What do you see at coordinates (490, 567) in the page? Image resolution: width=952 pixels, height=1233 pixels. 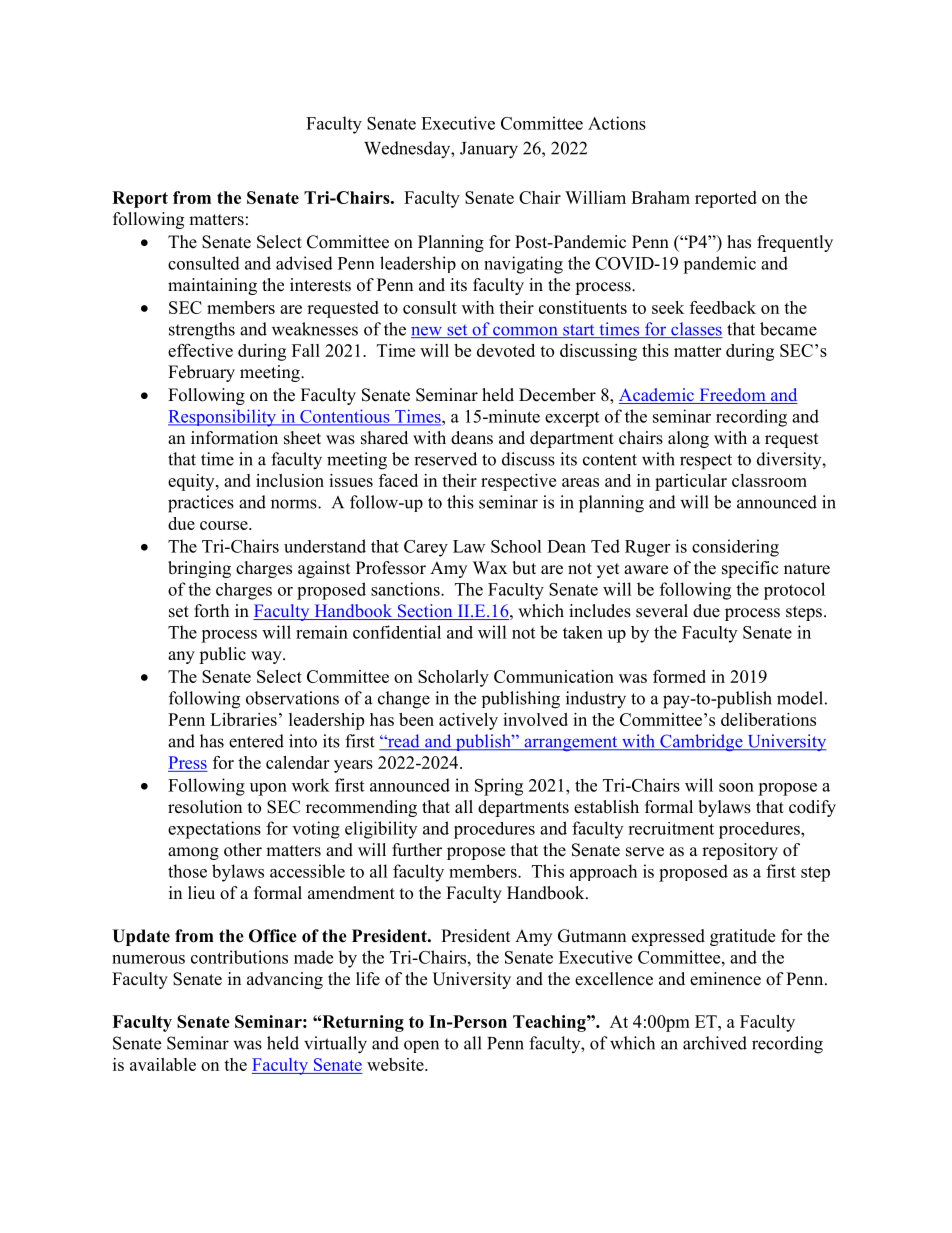 I see `Wax` at bounding box center [490, 567].
